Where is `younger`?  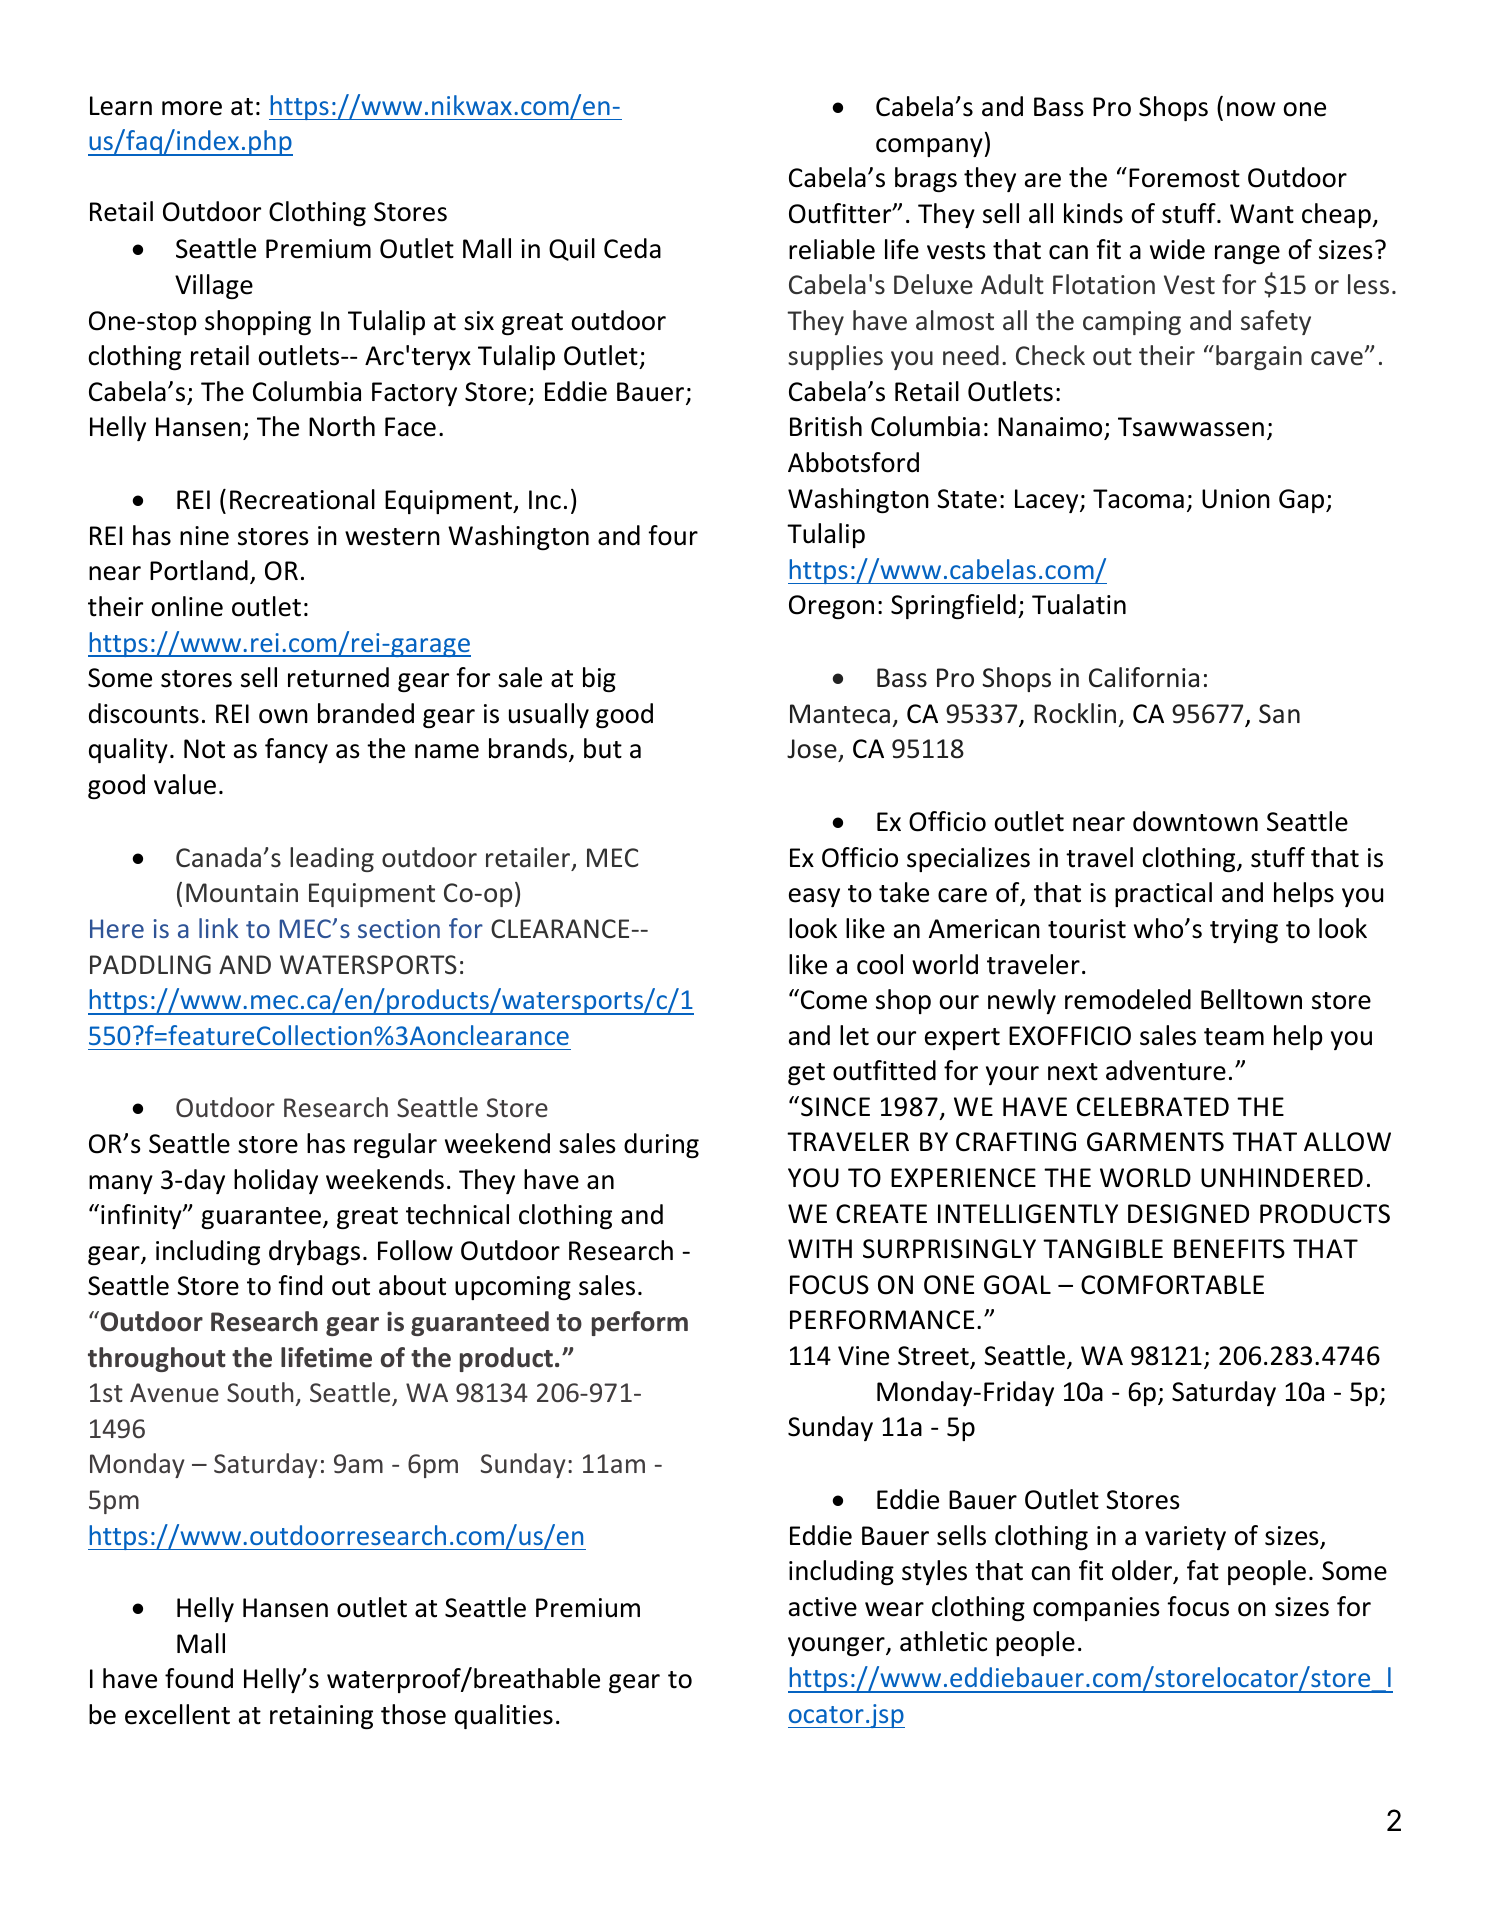 younger is located at coordinates (837, 1646).
